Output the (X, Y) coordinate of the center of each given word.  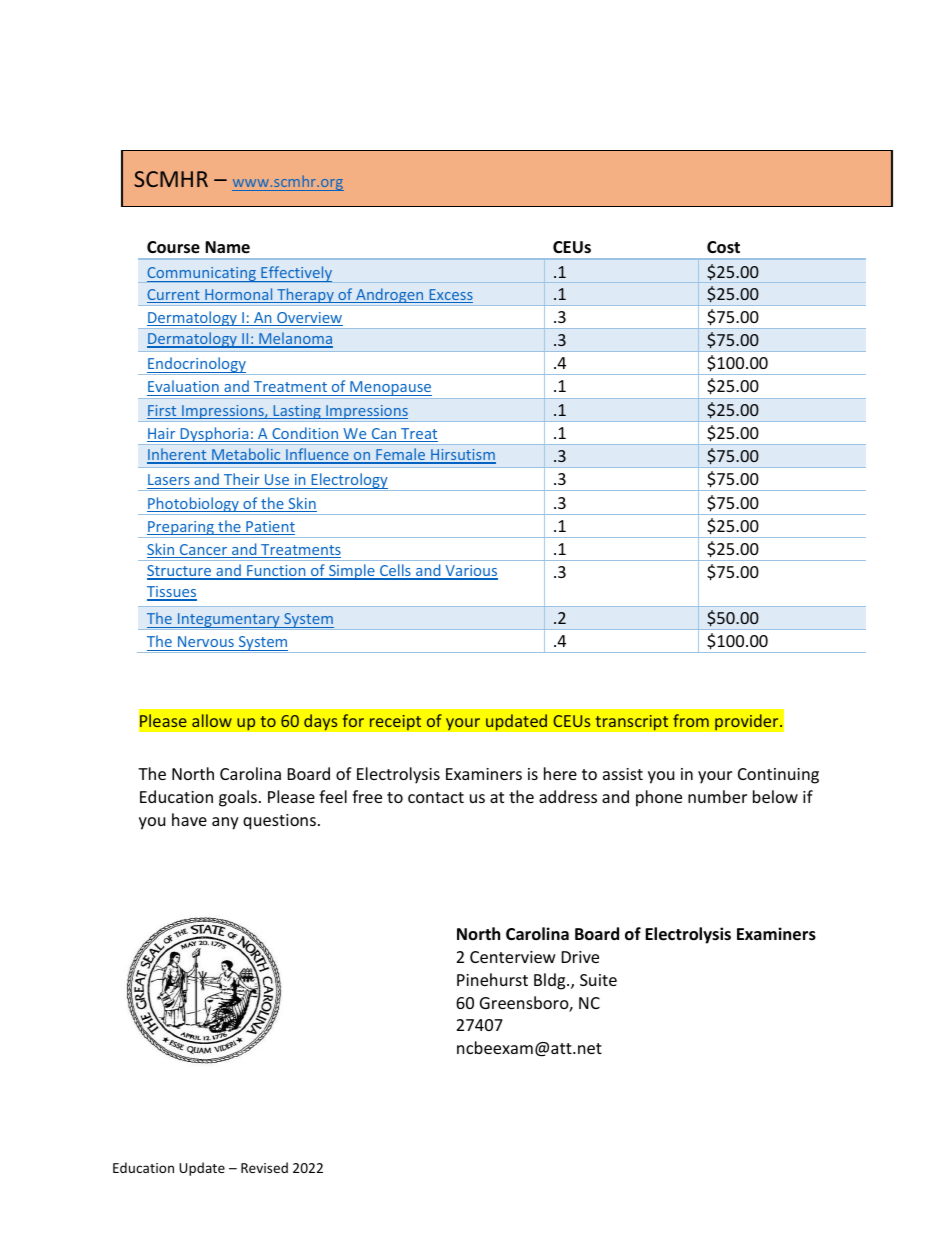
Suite (598, 980)
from (691, 720)
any (225, 823)
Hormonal (239, 295)
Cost (723, 247)
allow (212, 720)
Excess (450, 296)
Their (242, 479)
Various (470, 572)
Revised (264, 1167)
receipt (395, 722)
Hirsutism (462, 456)
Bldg (551, 981)
